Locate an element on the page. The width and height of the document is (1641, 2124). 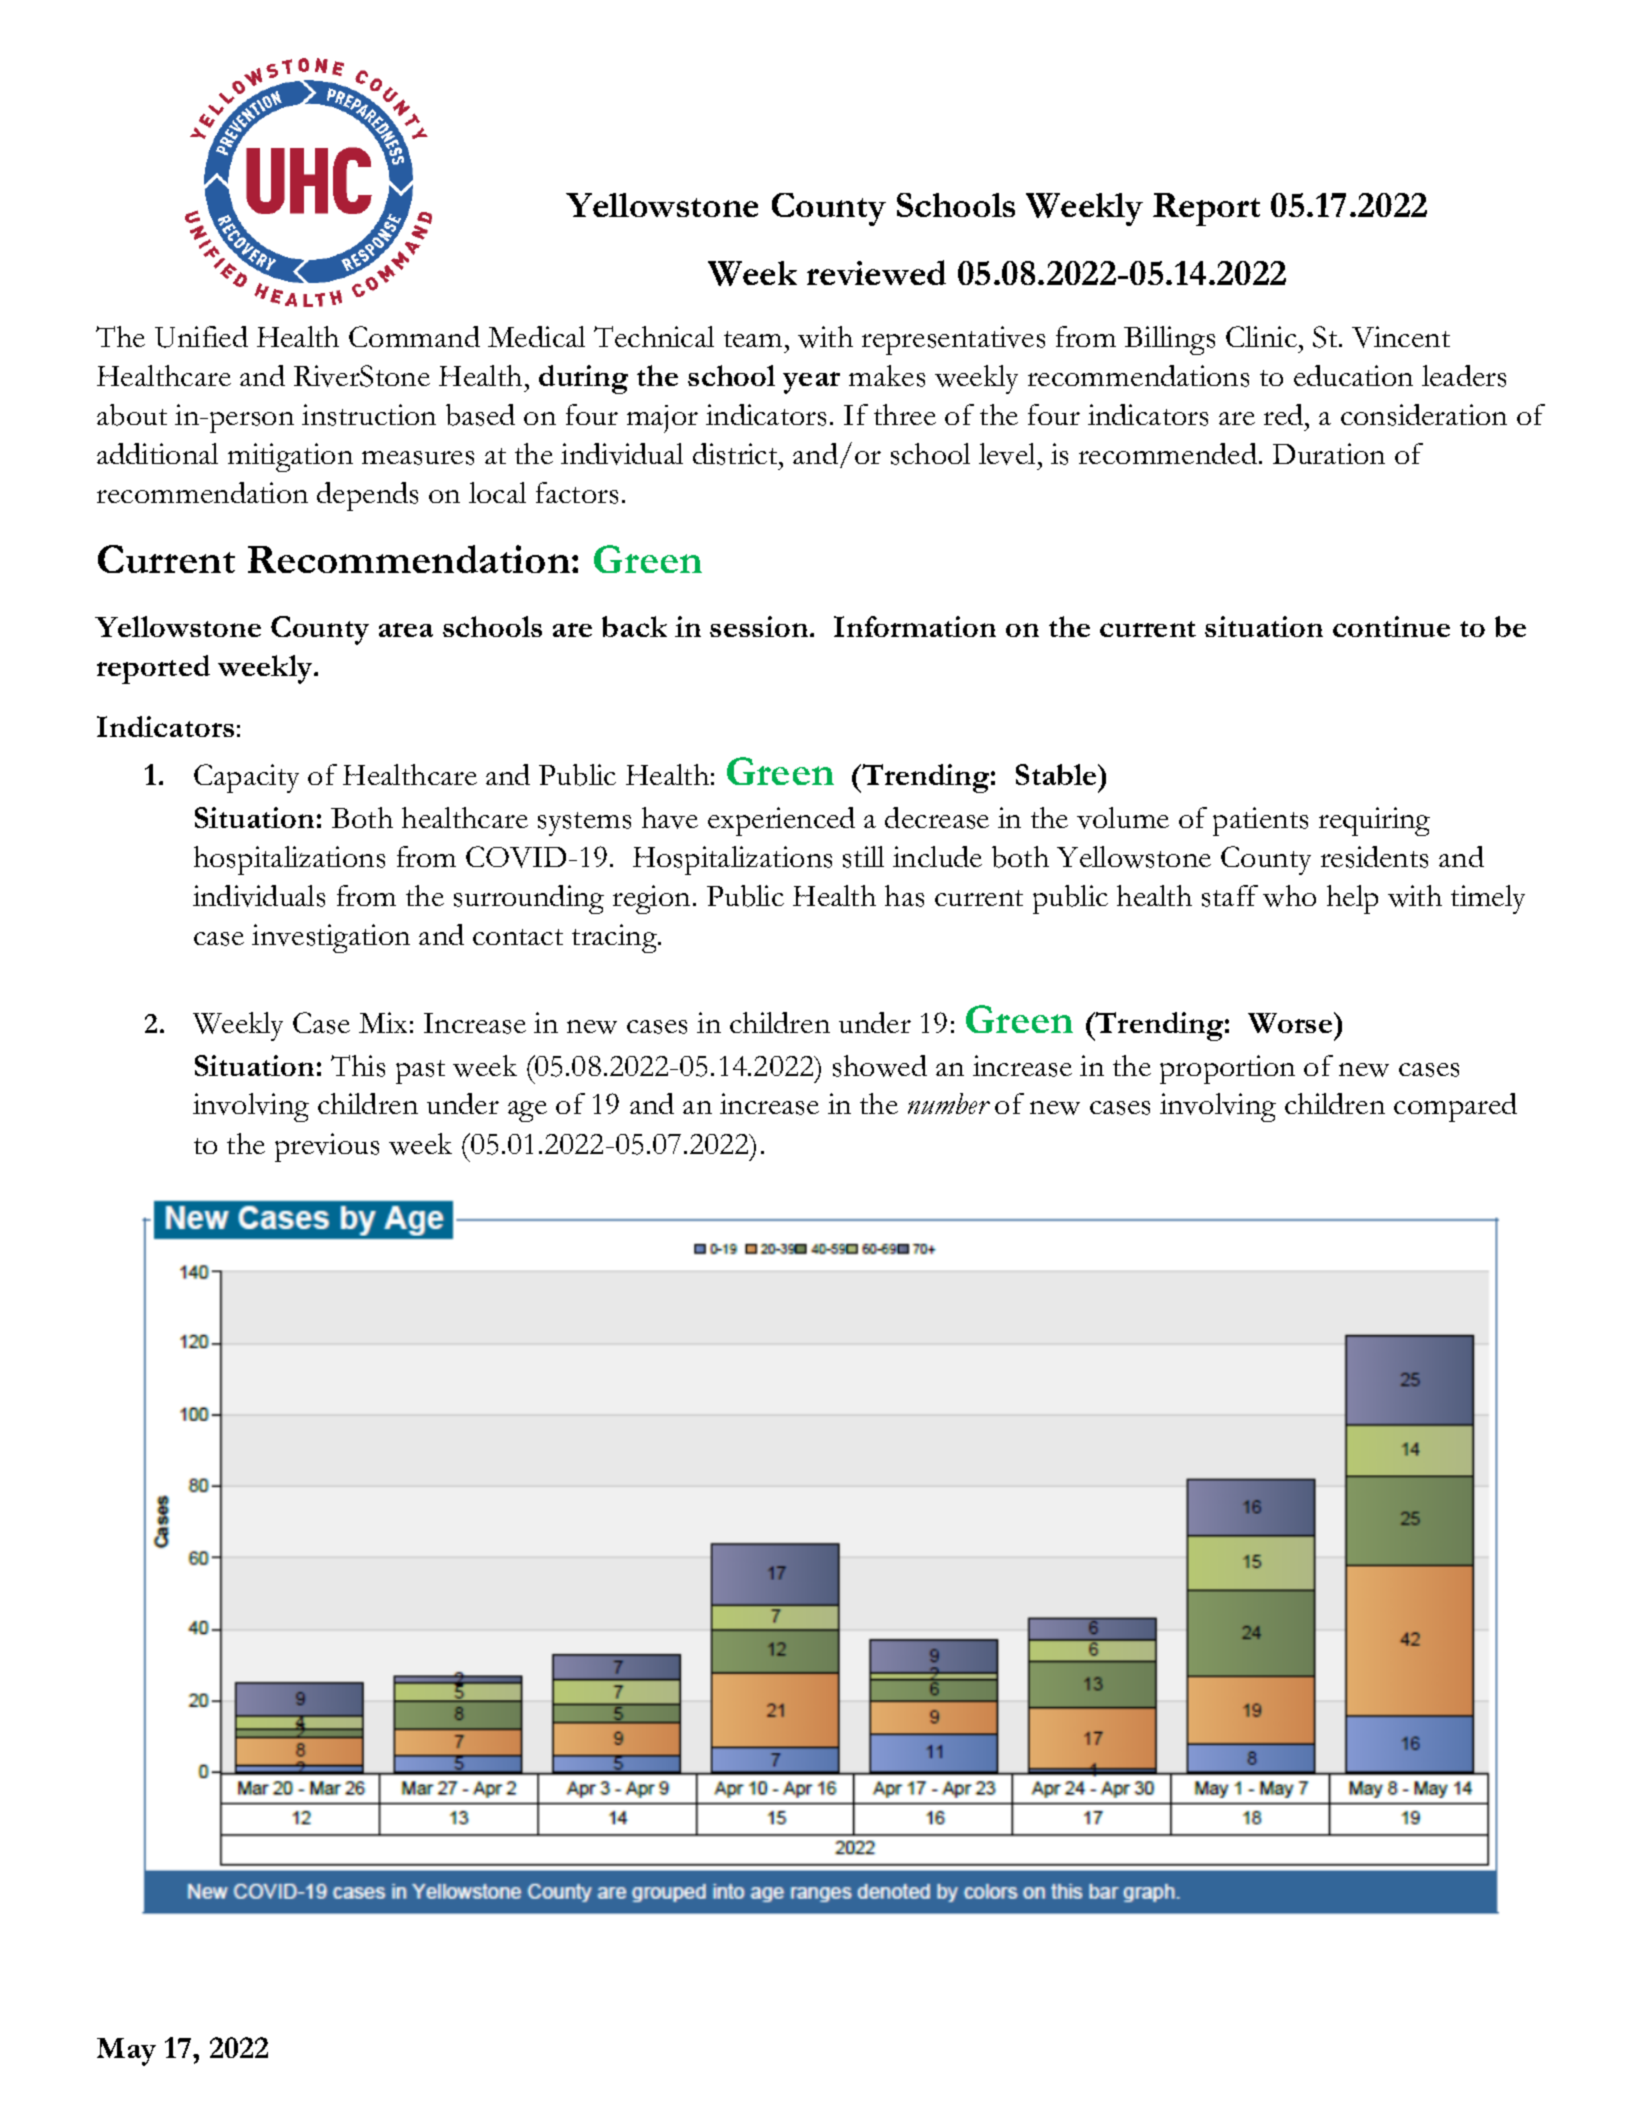
continue is located at coordinates (1391, 626).
